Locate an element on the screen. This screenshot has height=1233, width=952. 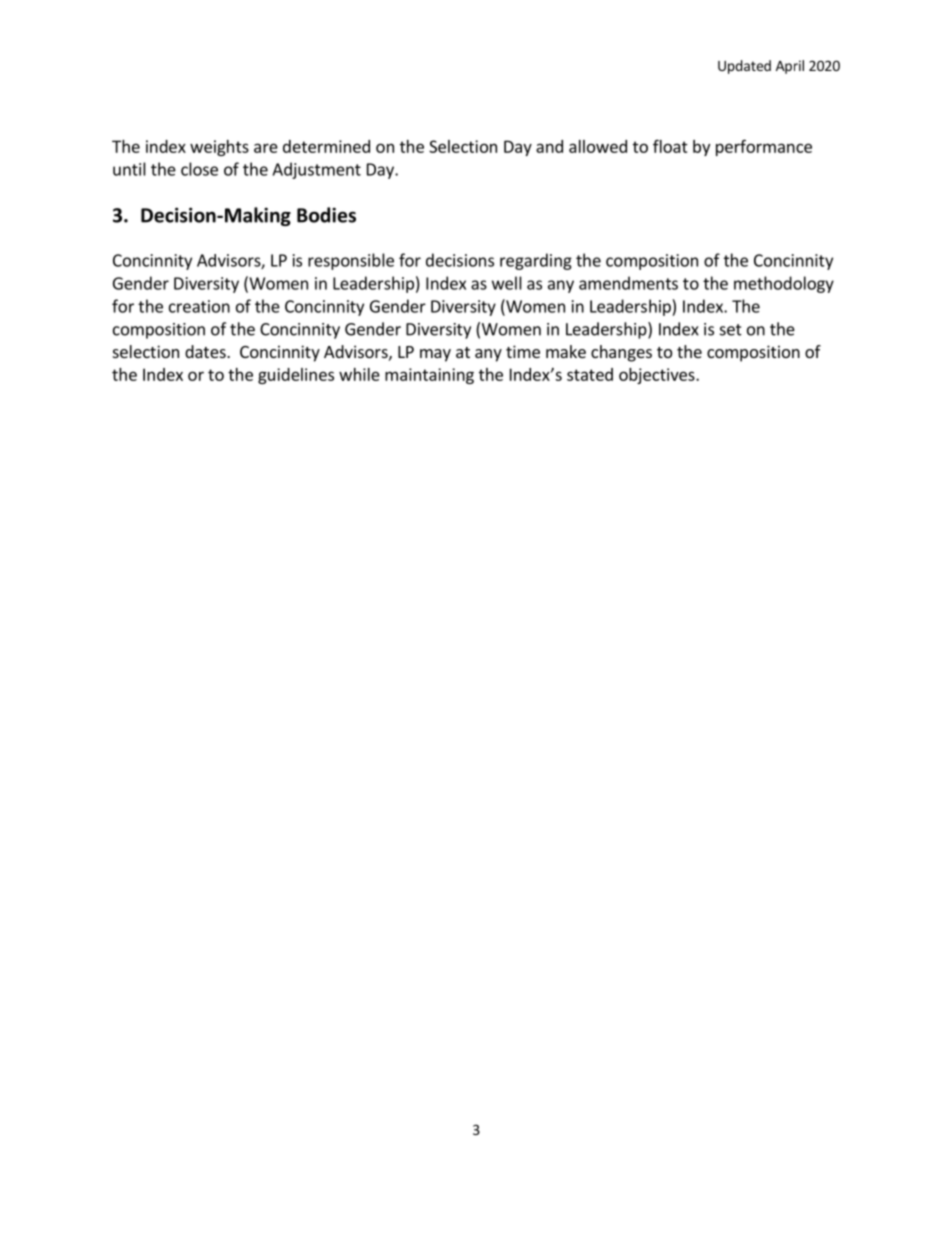
weights is located at coordinates (219, 148).
